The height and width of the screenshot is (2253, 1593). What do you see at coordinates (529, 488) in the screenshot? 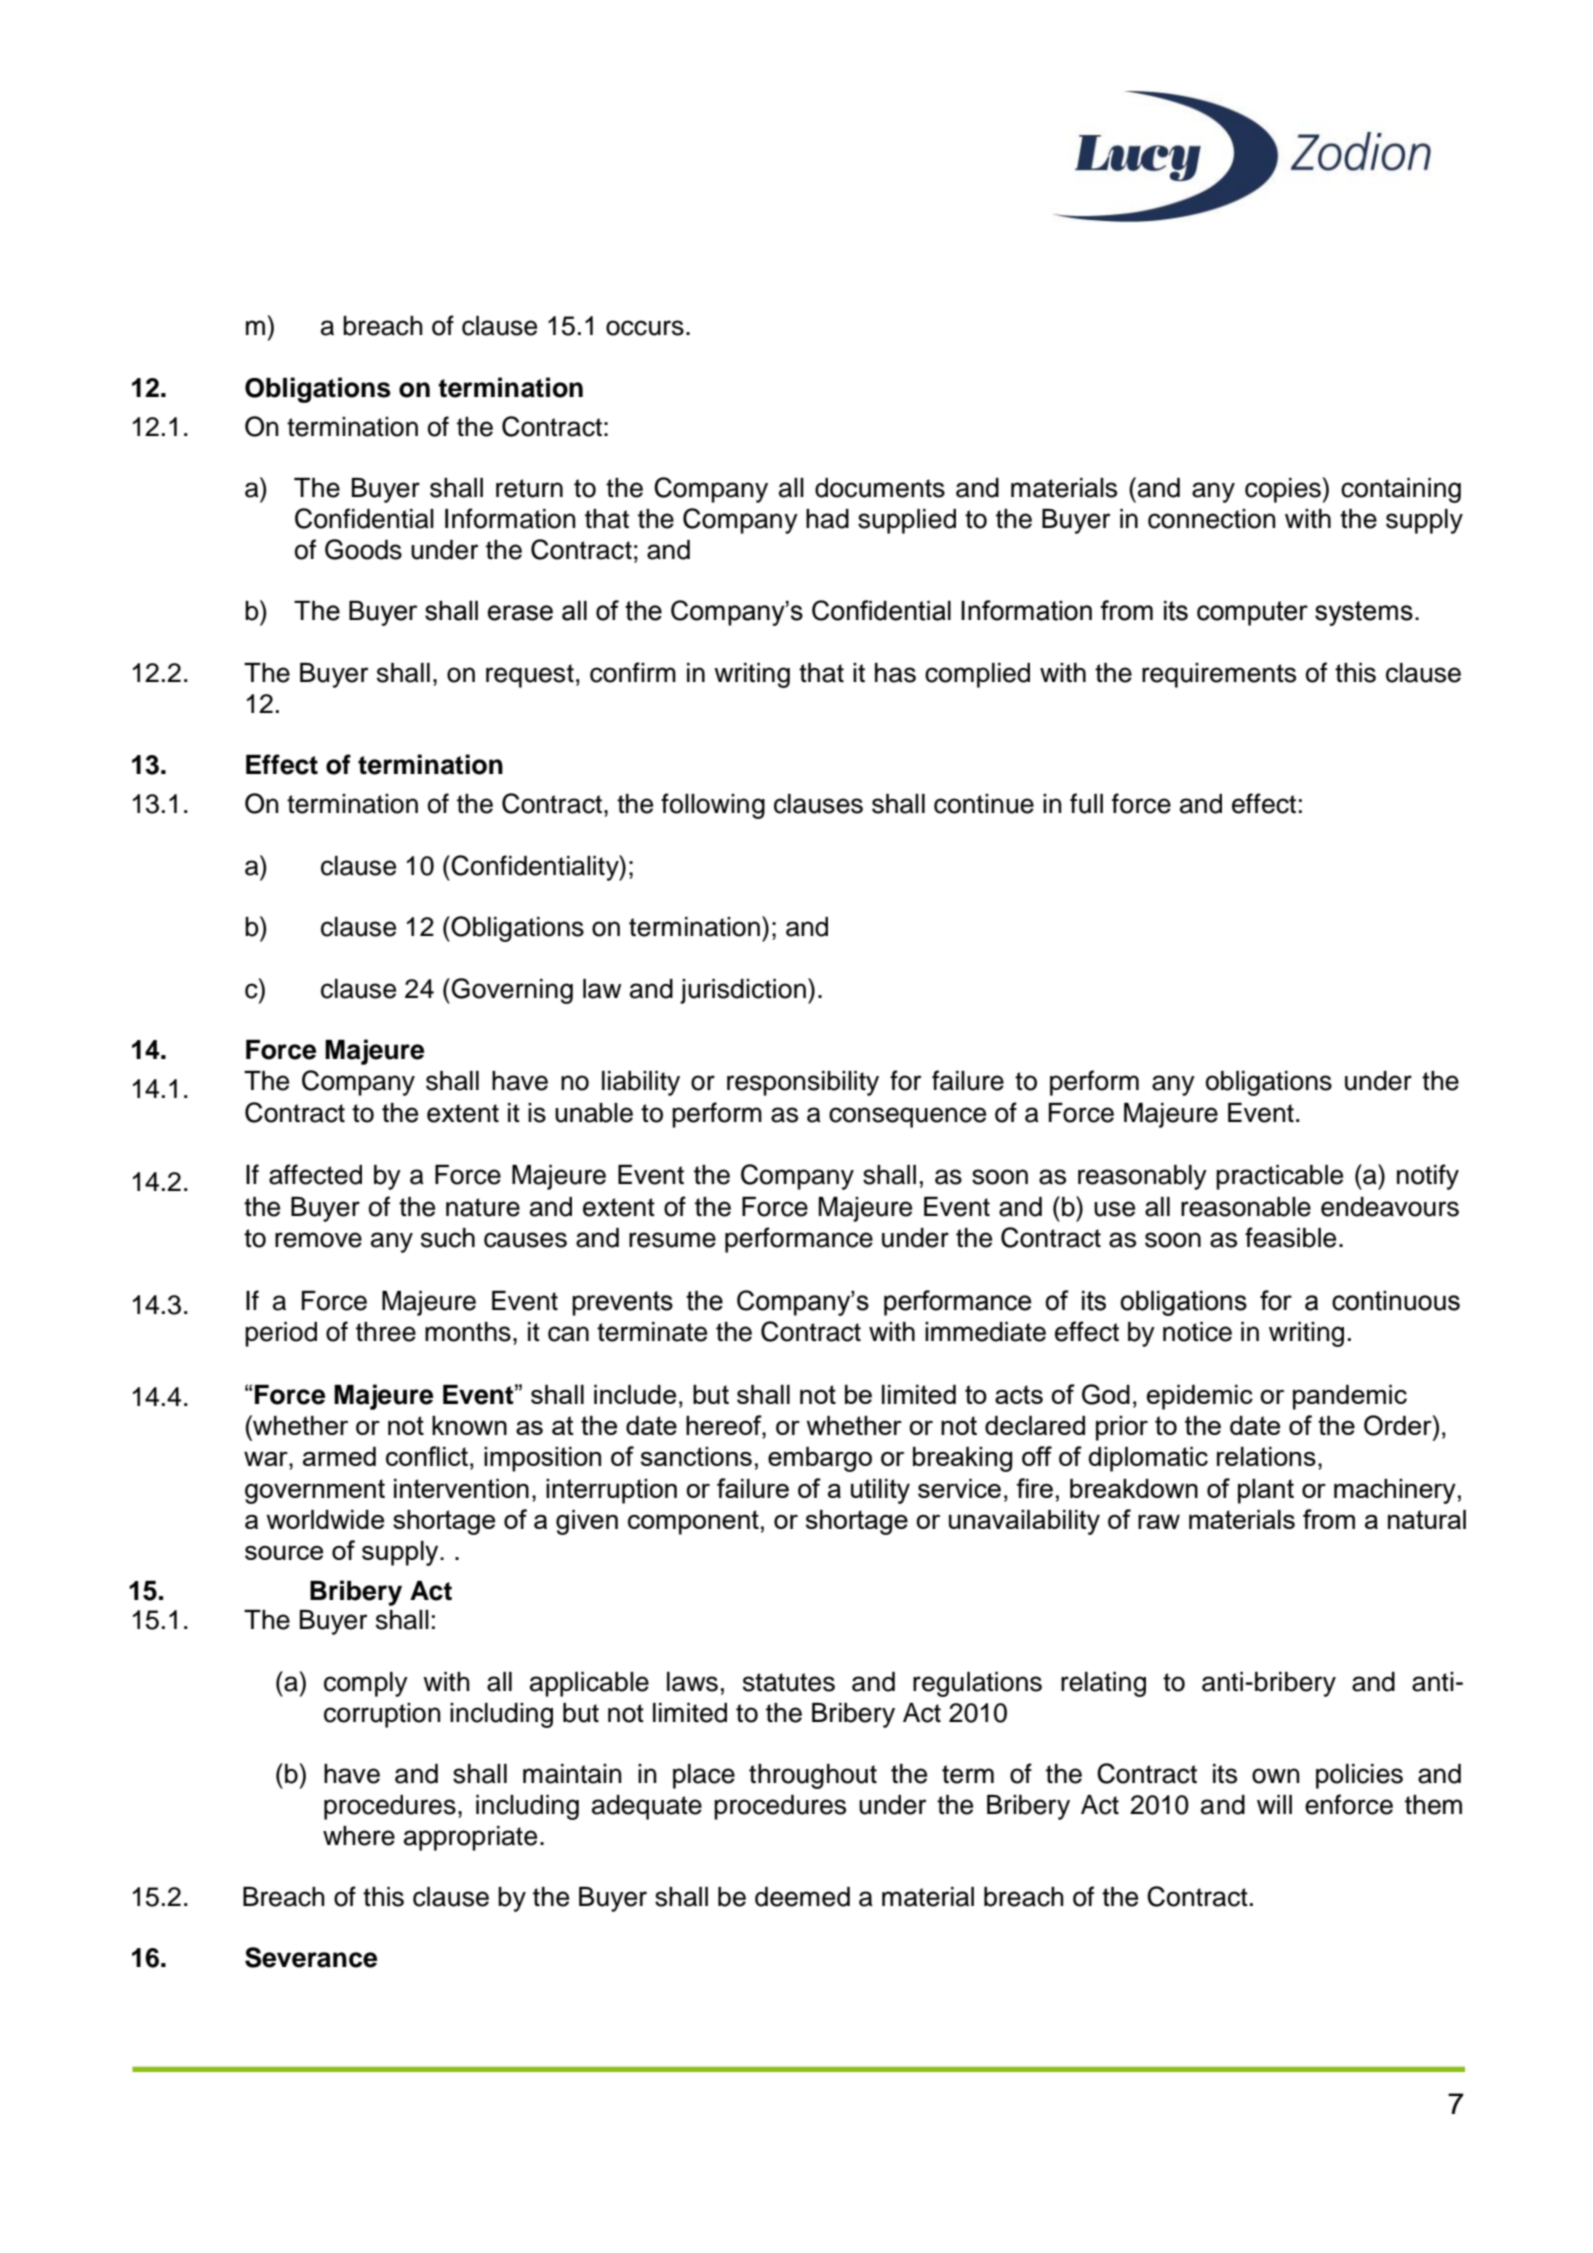
I see `return` at bounding box center [529, 488].
